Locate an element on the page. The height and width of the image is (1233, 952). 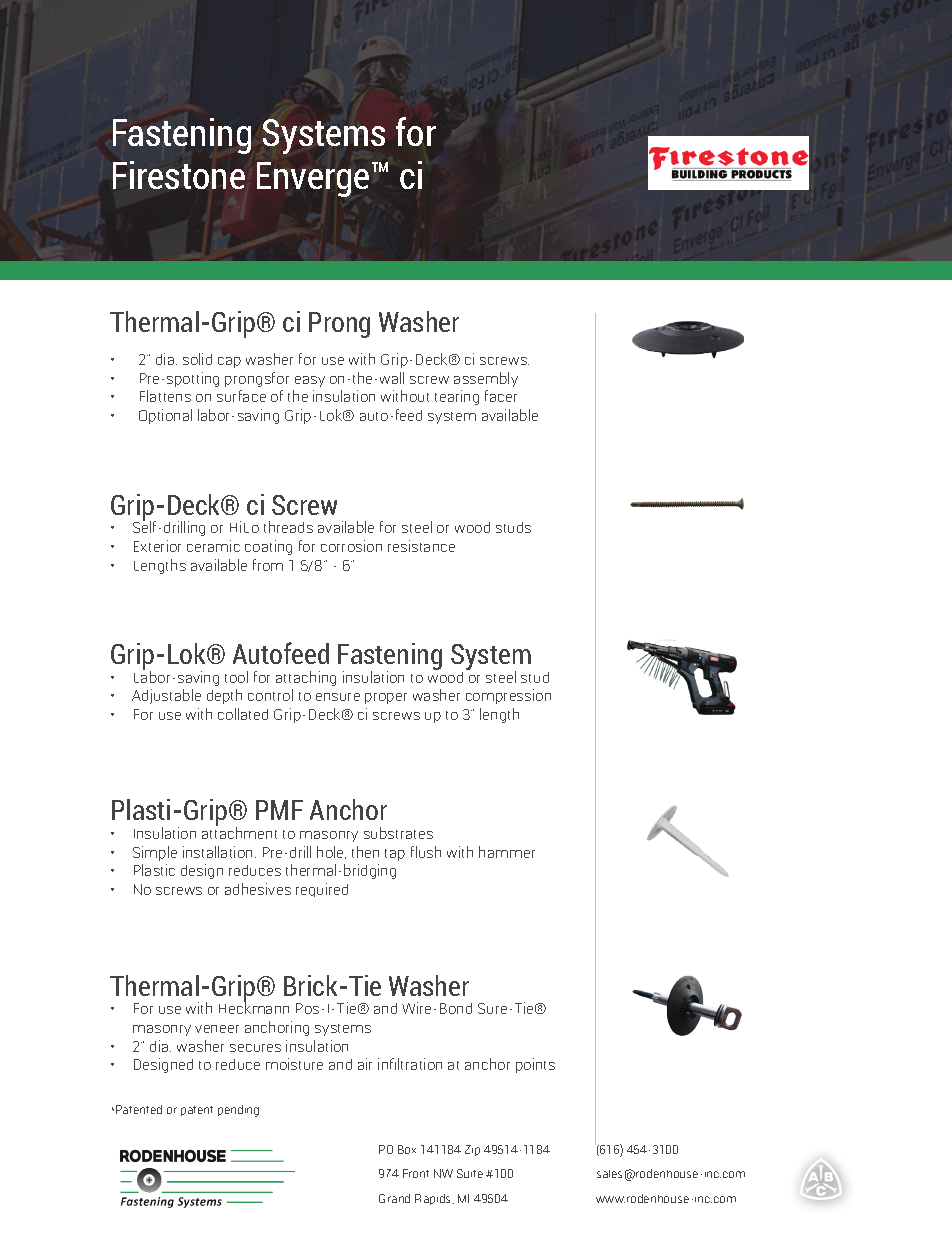
Firestone is located at coordinates (179, 175).
